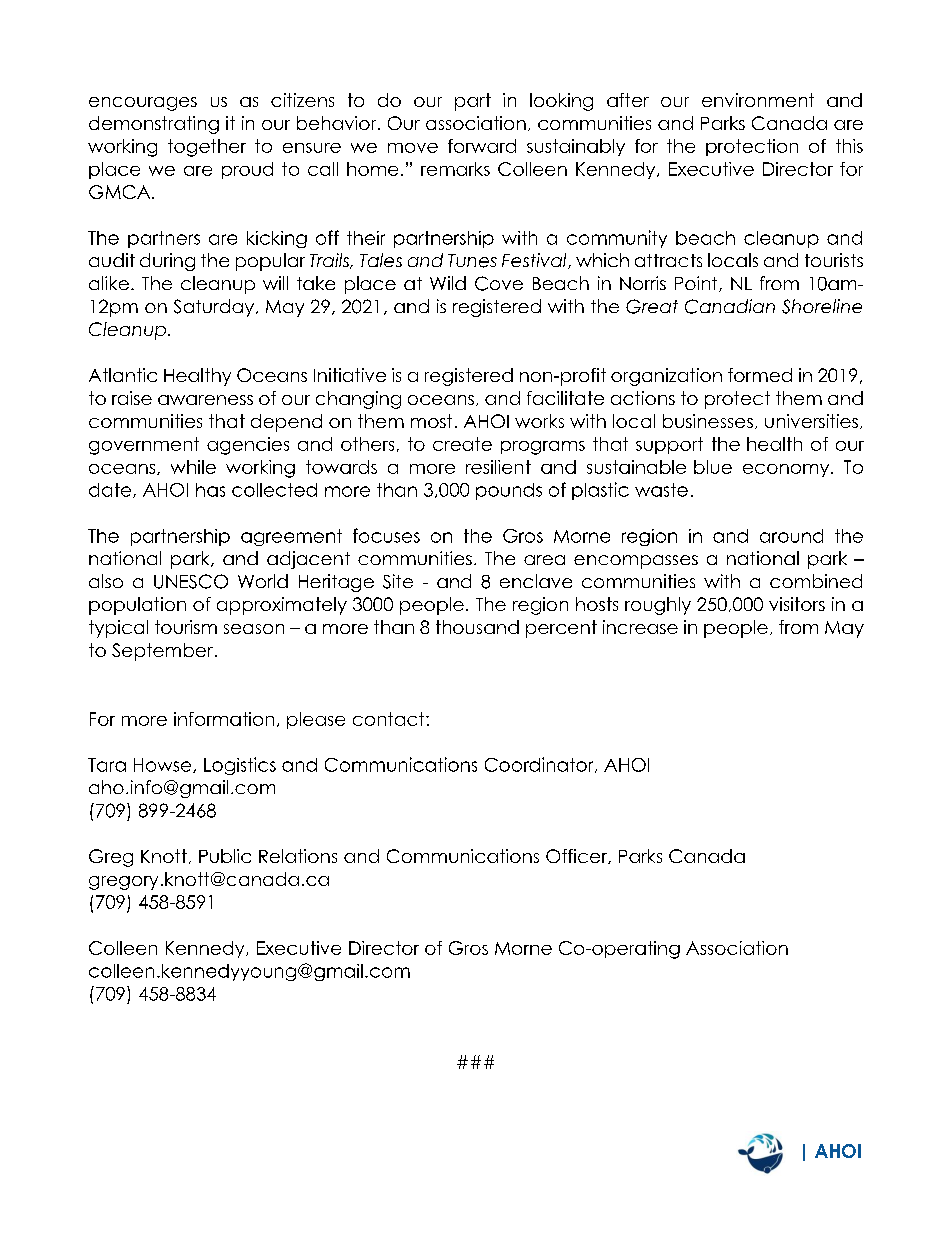 This page has height=1233, width=952. I want to click on demonstrating, so click(154, 125).
